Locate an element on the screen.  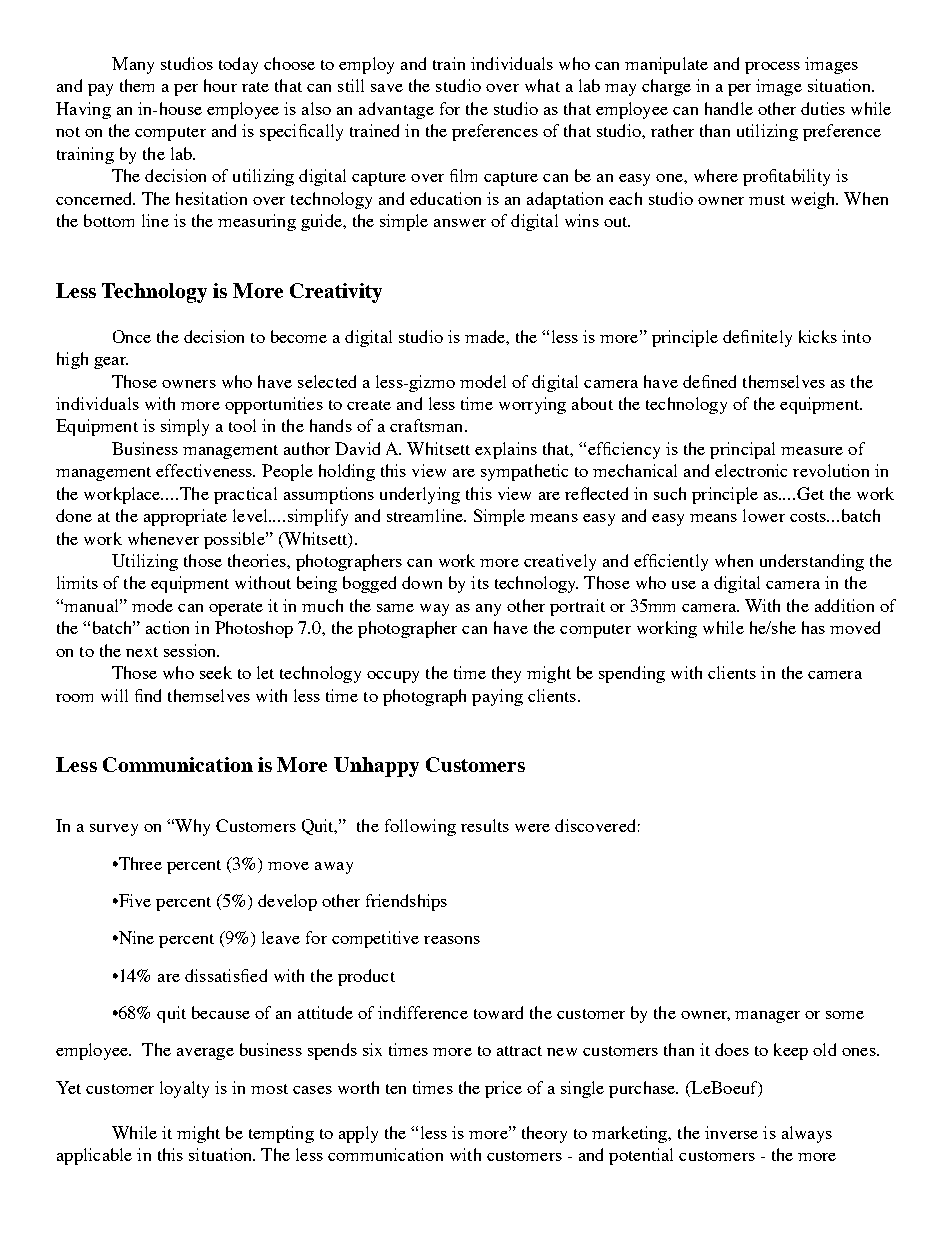
down is located at coordinates (422, 582).
